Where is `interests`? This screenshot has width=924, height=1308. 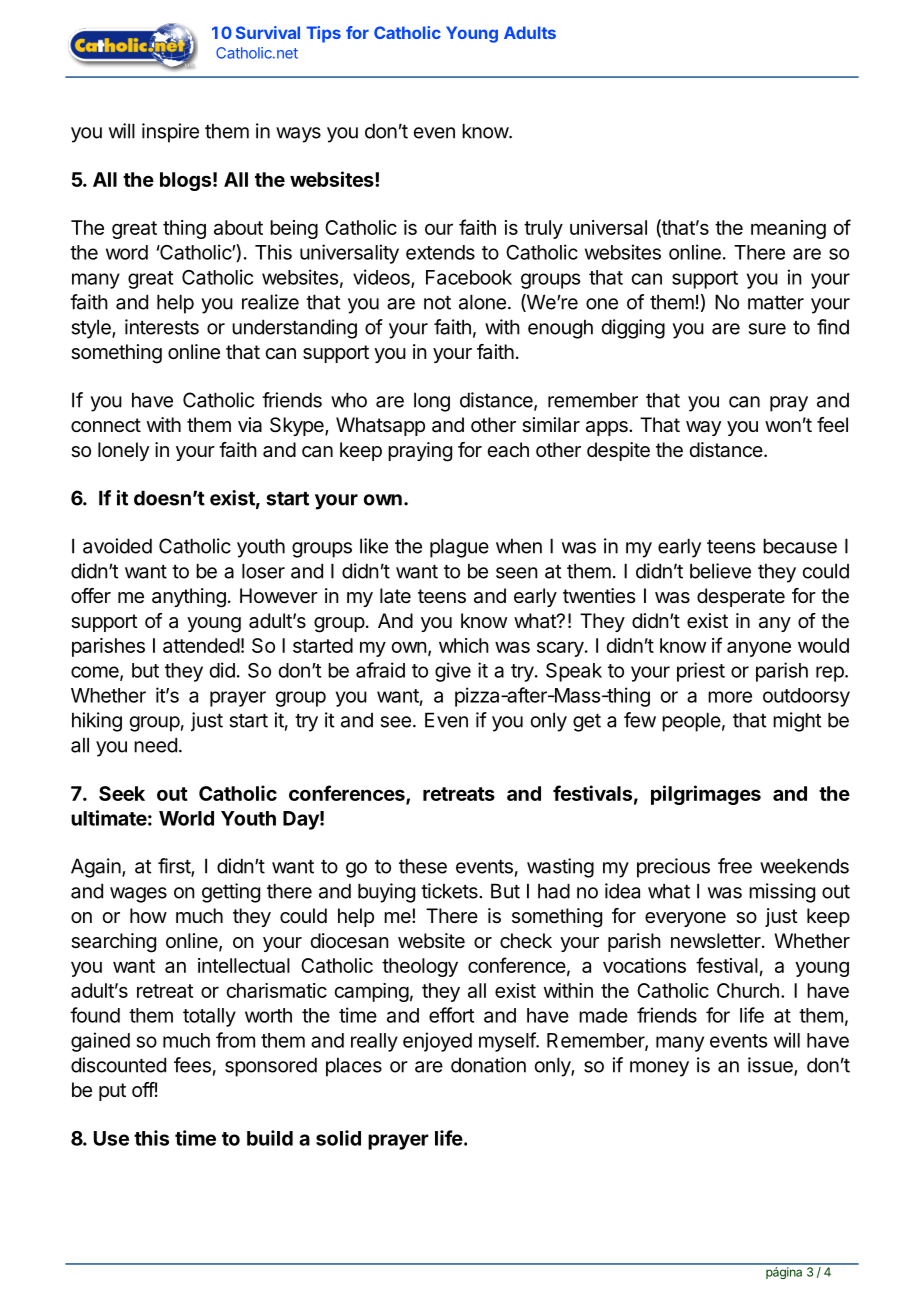
interests is located at coordinates (162, 327).
